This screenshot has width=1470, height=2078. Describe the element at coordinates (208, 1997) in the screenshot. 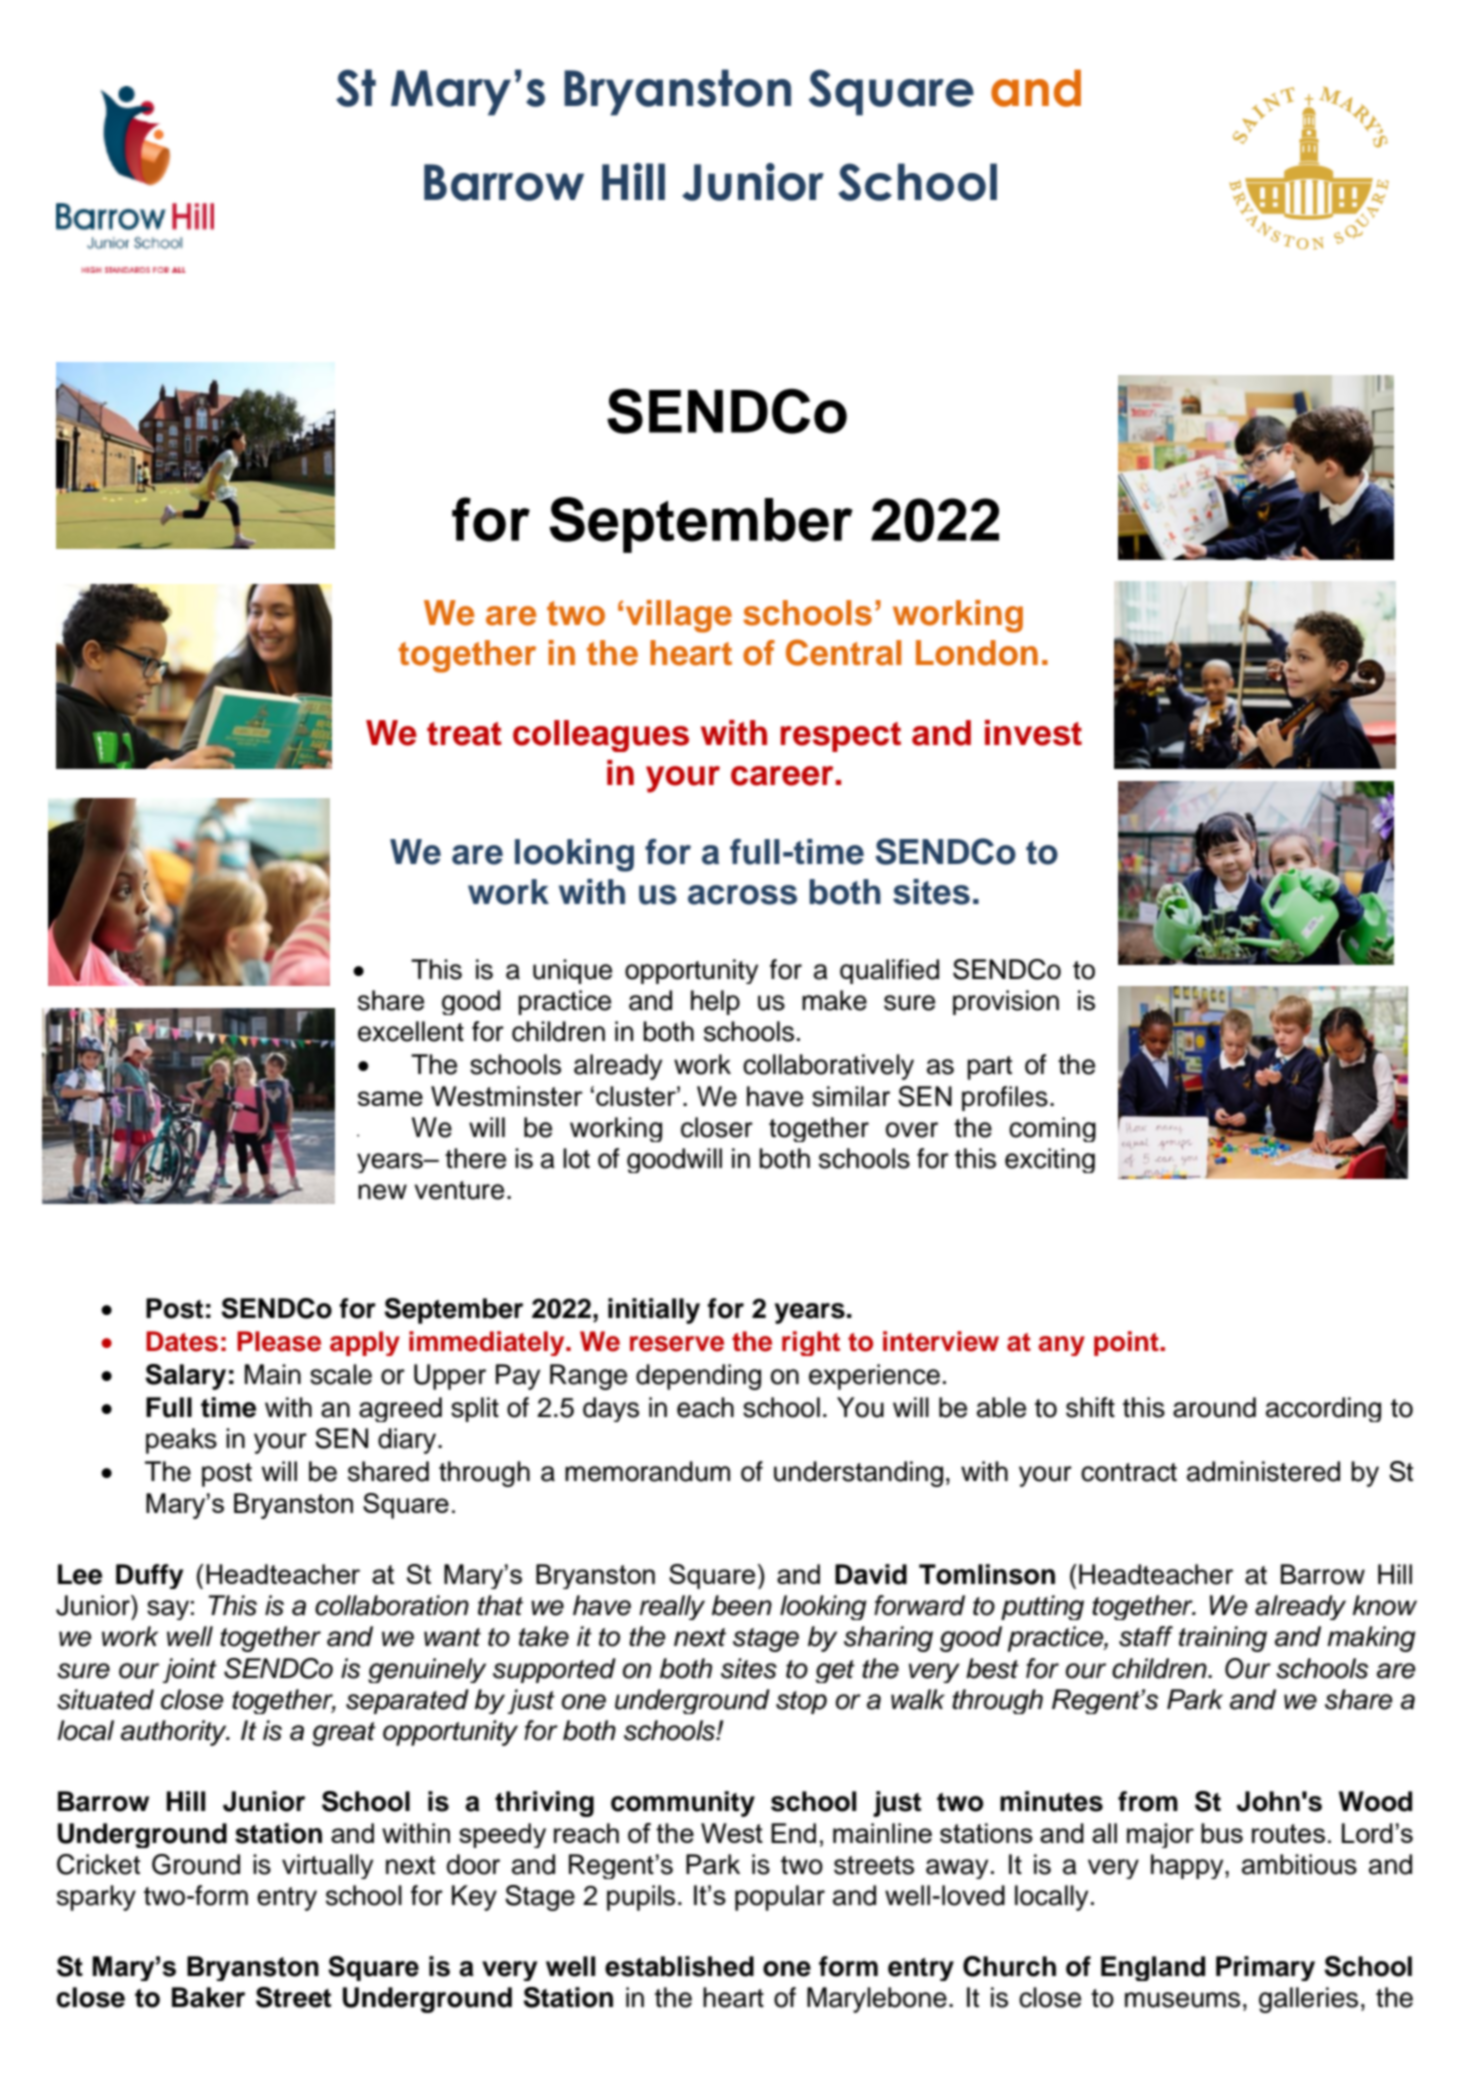

I see `Baker` at that location.
